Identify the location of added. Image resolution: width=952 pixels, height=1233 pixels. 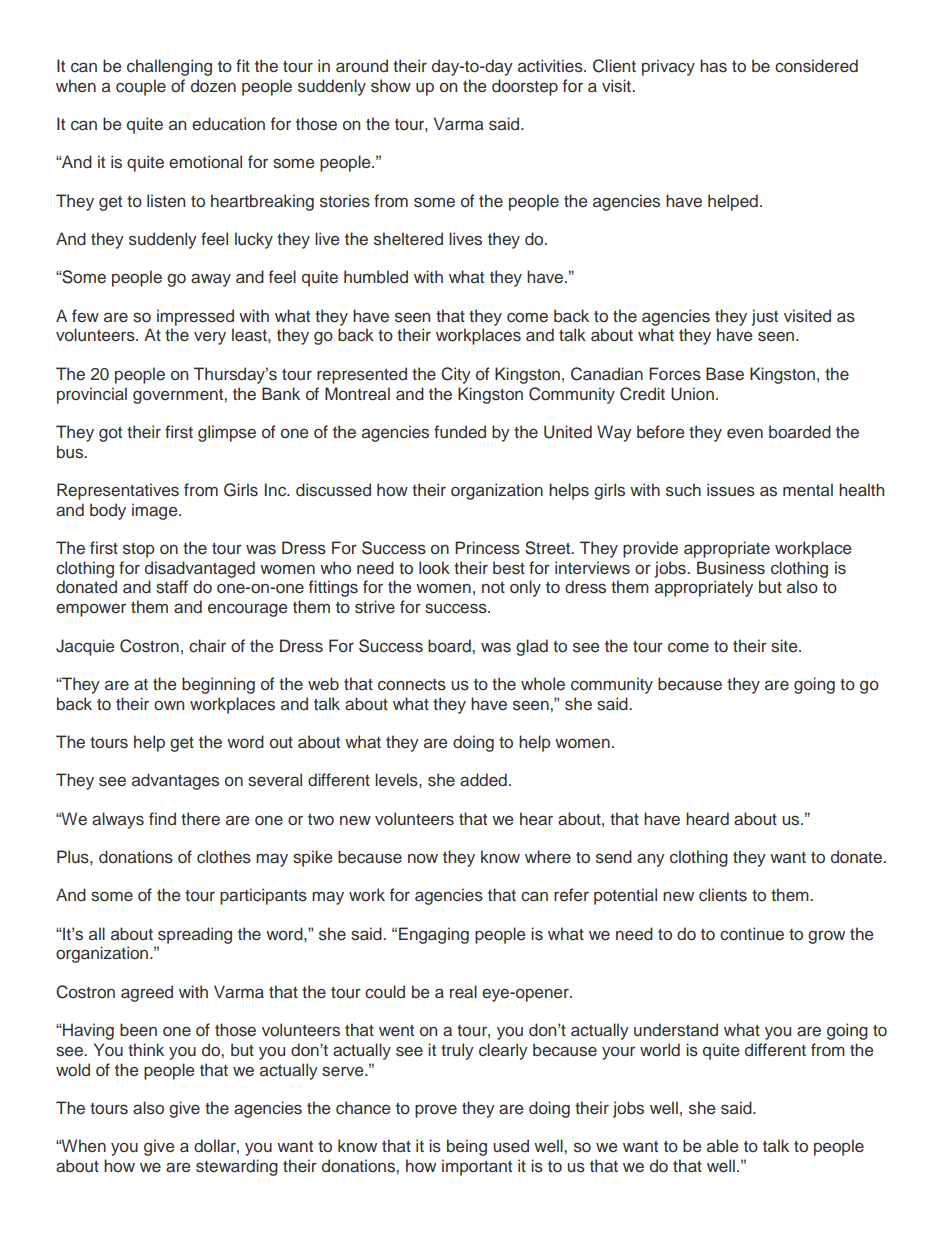
(483, 780).
